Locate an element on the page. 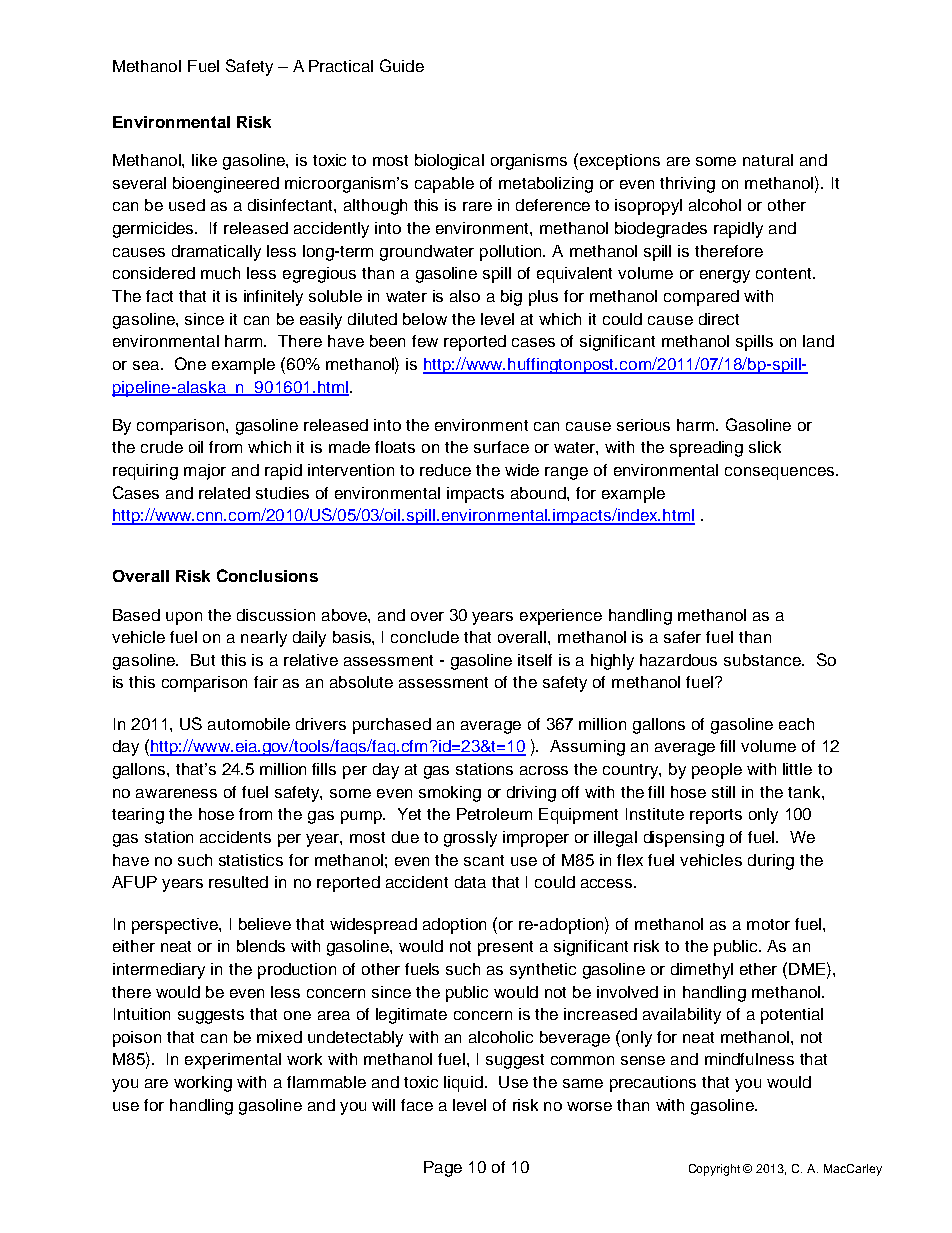 Image resolution: width=952 pixels, height=1233 pixels. smoking is located at coordinates (450, 794).
